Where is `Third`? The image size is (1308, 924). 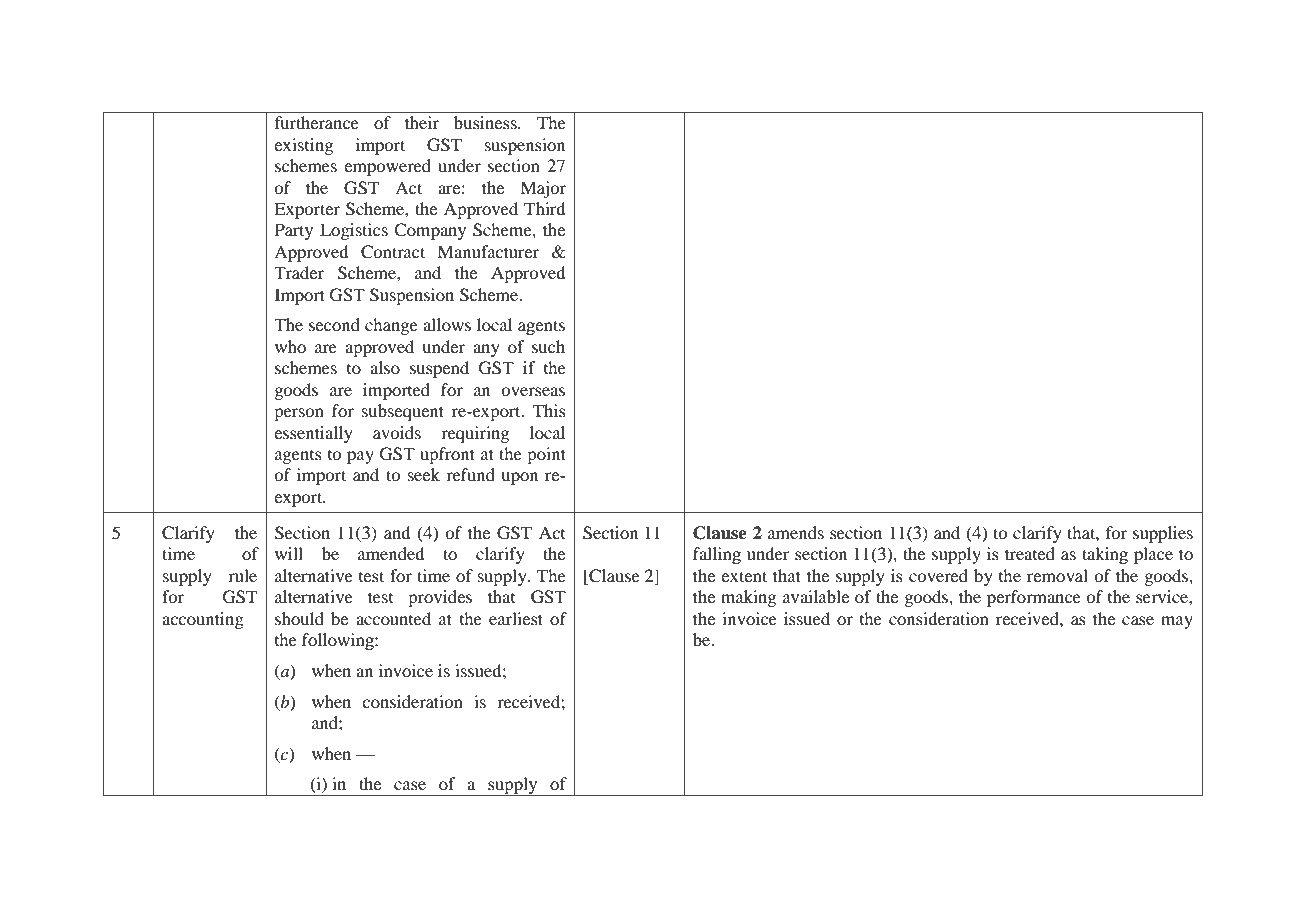
Third is located at coordinates (544, 208).
